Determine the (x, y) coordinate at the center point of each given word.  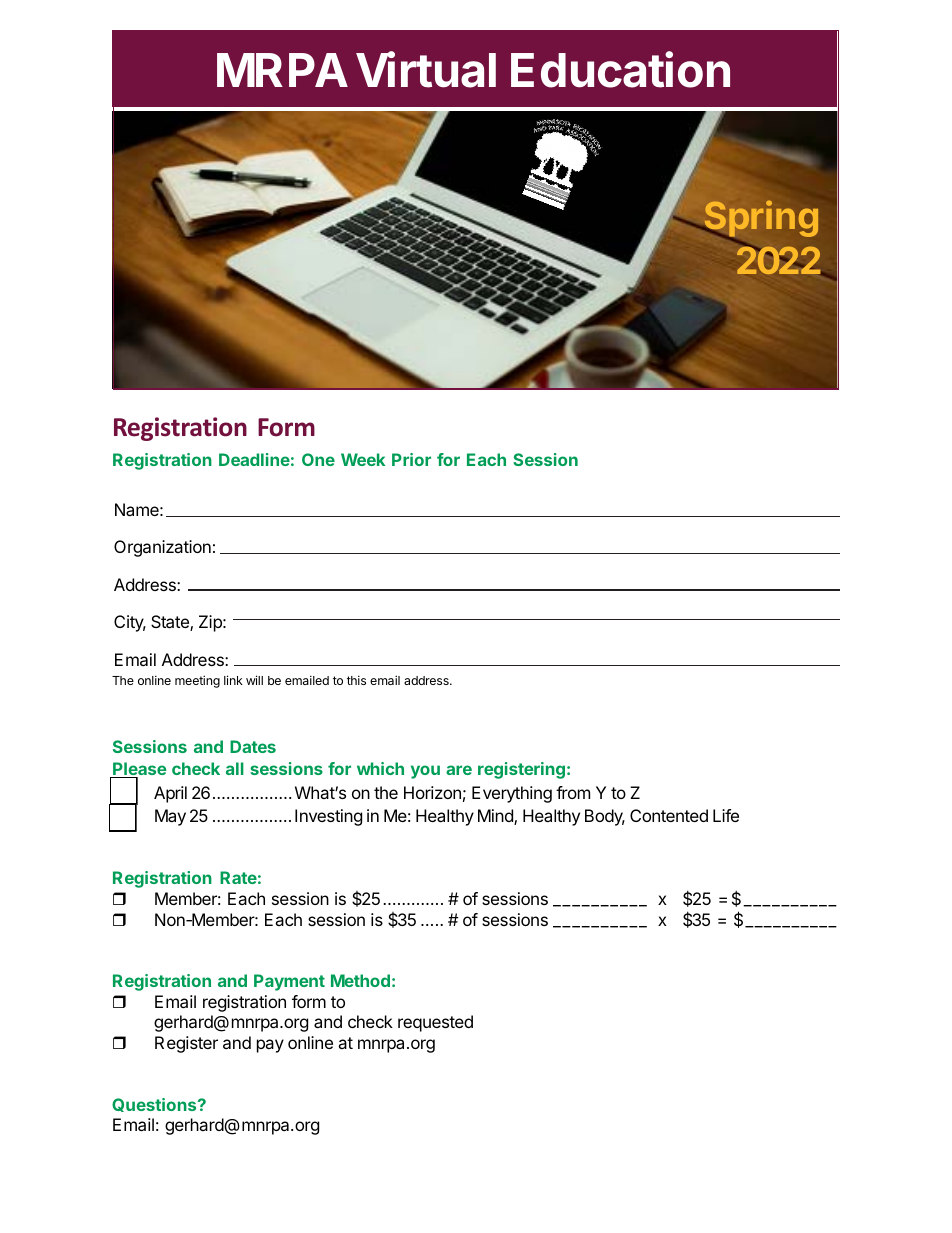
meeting (197, 681)
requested (435, 1023)
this (356, 680)
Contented (669, 815)
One (318, 459)
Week (363, 459)
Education (620, 69)
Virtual (426, 69)
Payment (289, 982)
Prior (411, 459)
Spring (760, 220)
